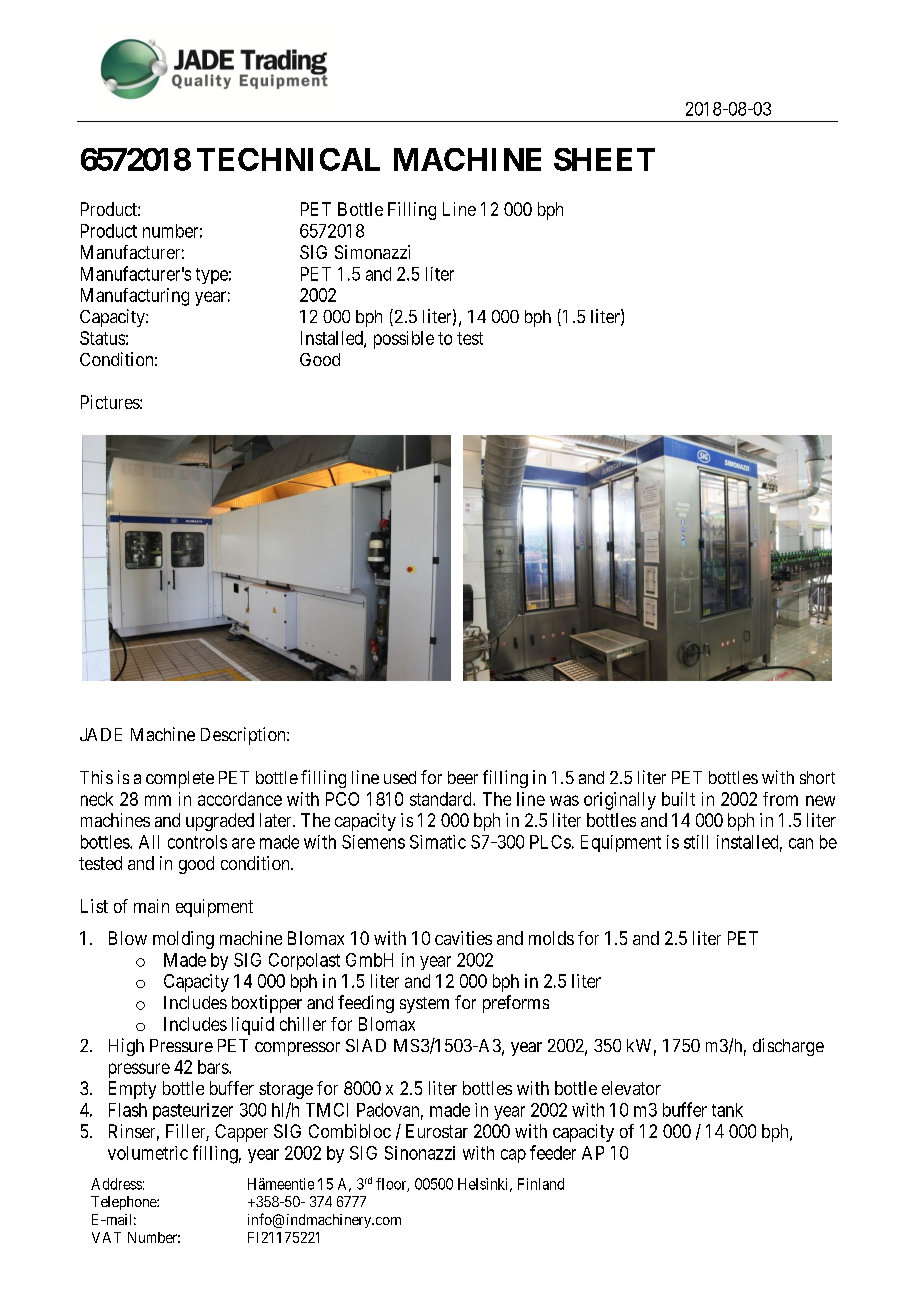 The width and height of the image is (924, 1308). Describe the element at coordinates (197, 842) in the image. I see `controls` at that location.
